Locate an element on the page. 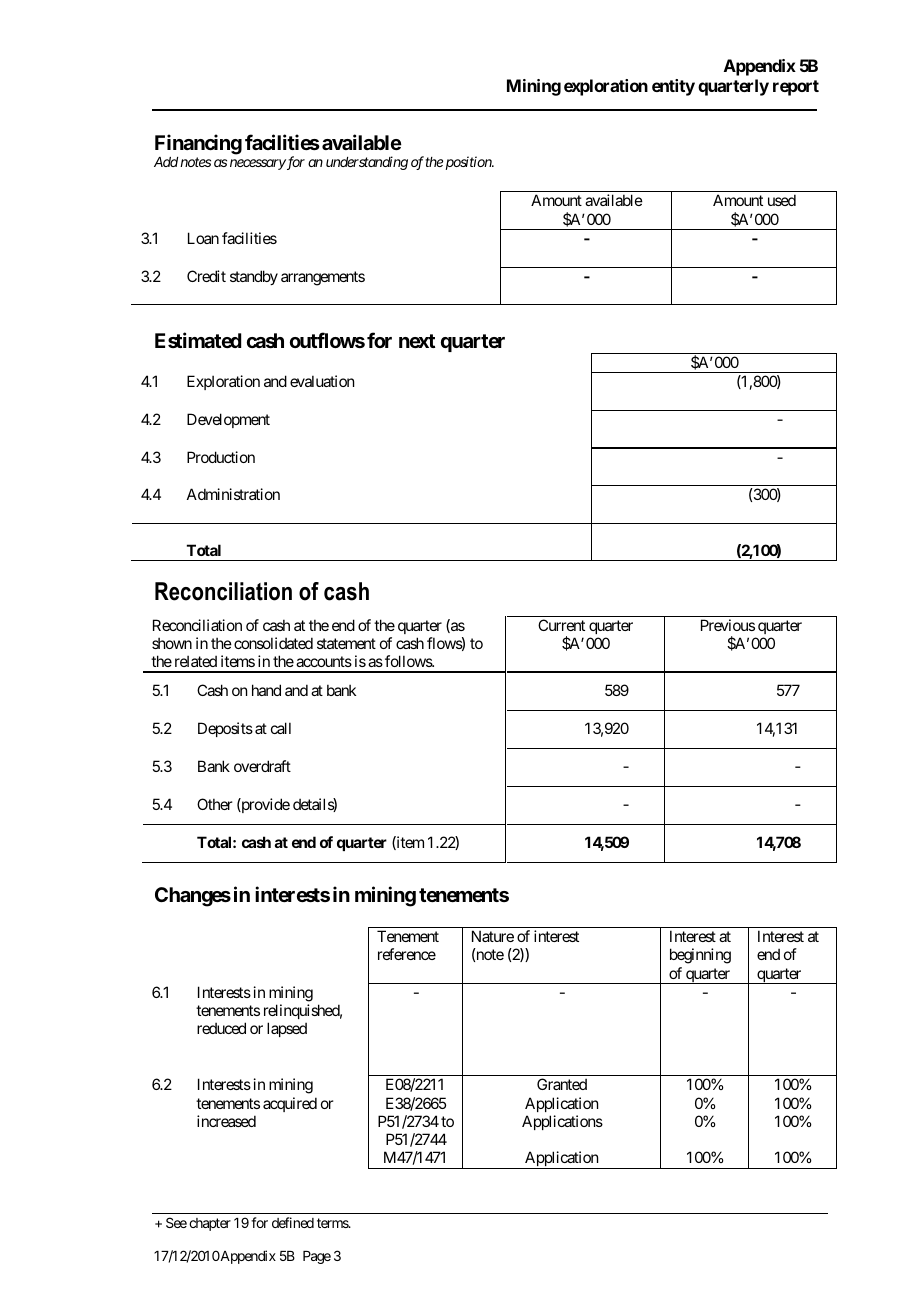 This image has width=924, height=1308. Add is located at coordinates (166, 162).
